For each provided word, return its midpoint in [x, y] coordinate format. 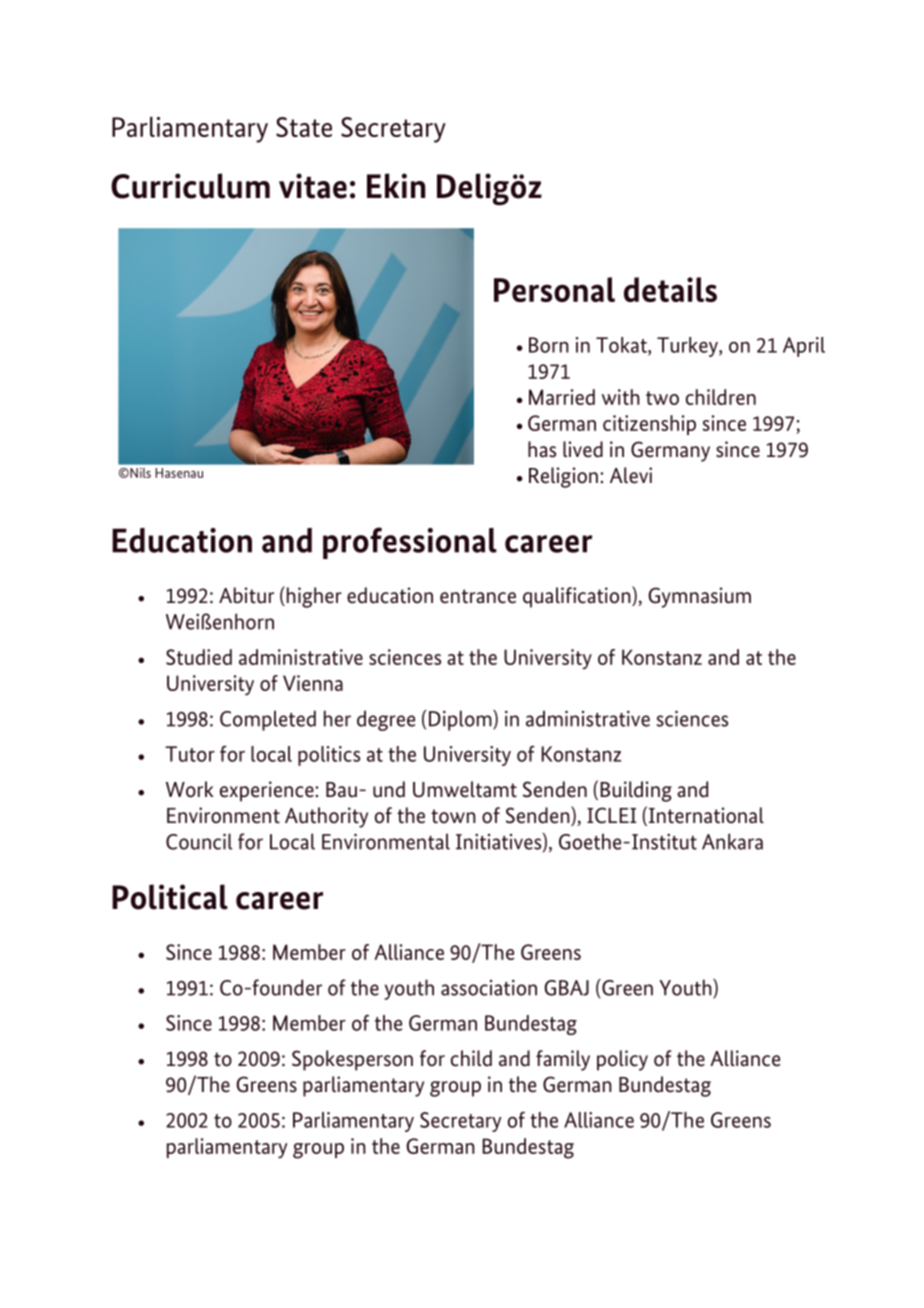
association [489, 988]
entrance [478, 596]
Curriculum [190, 186]
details [670, 289]
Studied [199, 657]
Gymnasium [699, 597]
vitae [313, 186]
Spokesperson [352, 1060]
